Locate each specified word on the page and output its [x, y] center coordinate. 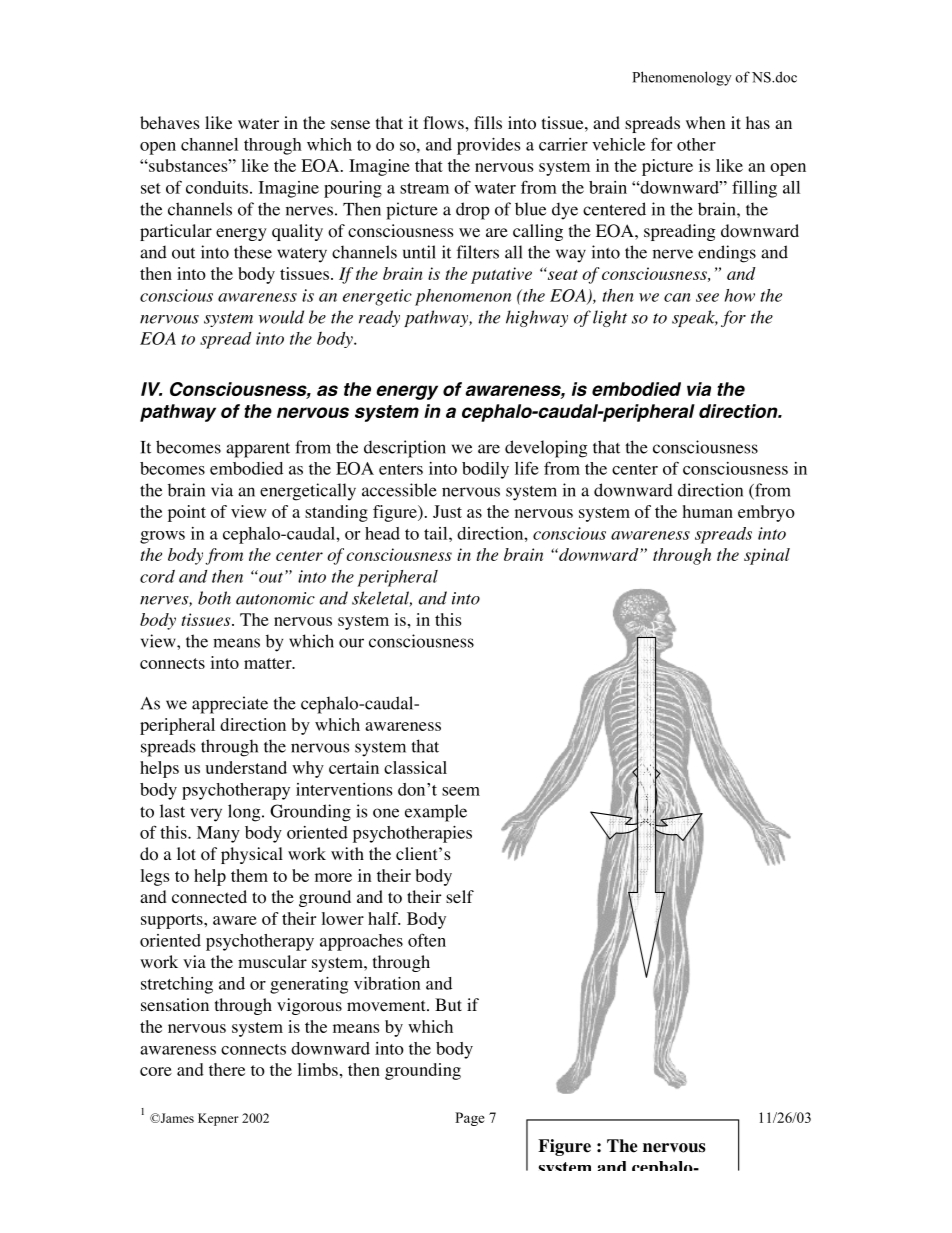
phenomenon [463, 297]
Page [470, 1119]
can [677, 297]
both [214, 598]
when [705, 122]
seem [461, 791]
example [436, 813]
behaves [170, 122]
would [281, 317]
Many [218, 834]
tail [437, 533]
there [227, 1069]
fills [488, 122]
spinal [767, 556]
